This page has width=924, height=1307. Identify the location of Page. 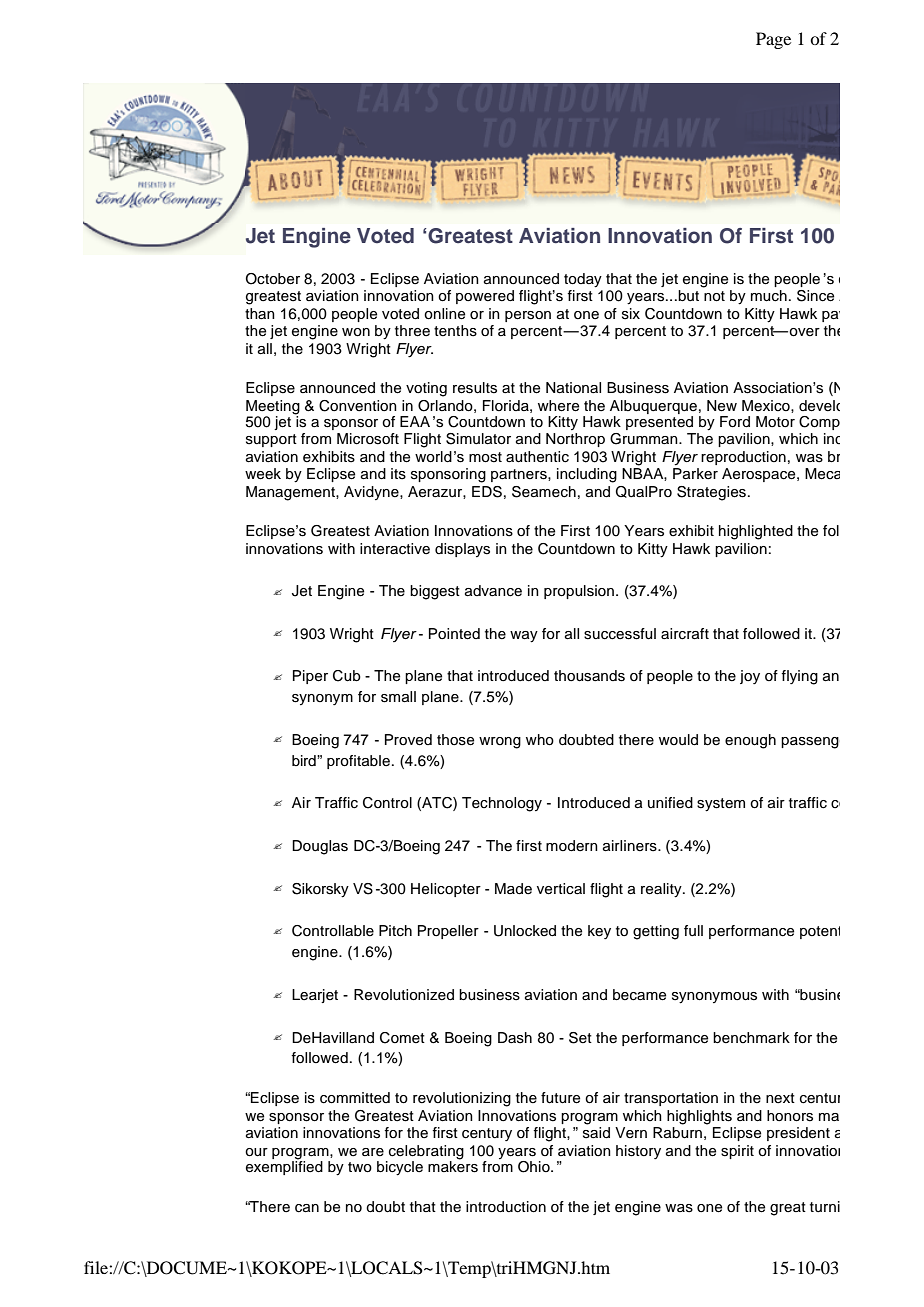
(773, 40).
